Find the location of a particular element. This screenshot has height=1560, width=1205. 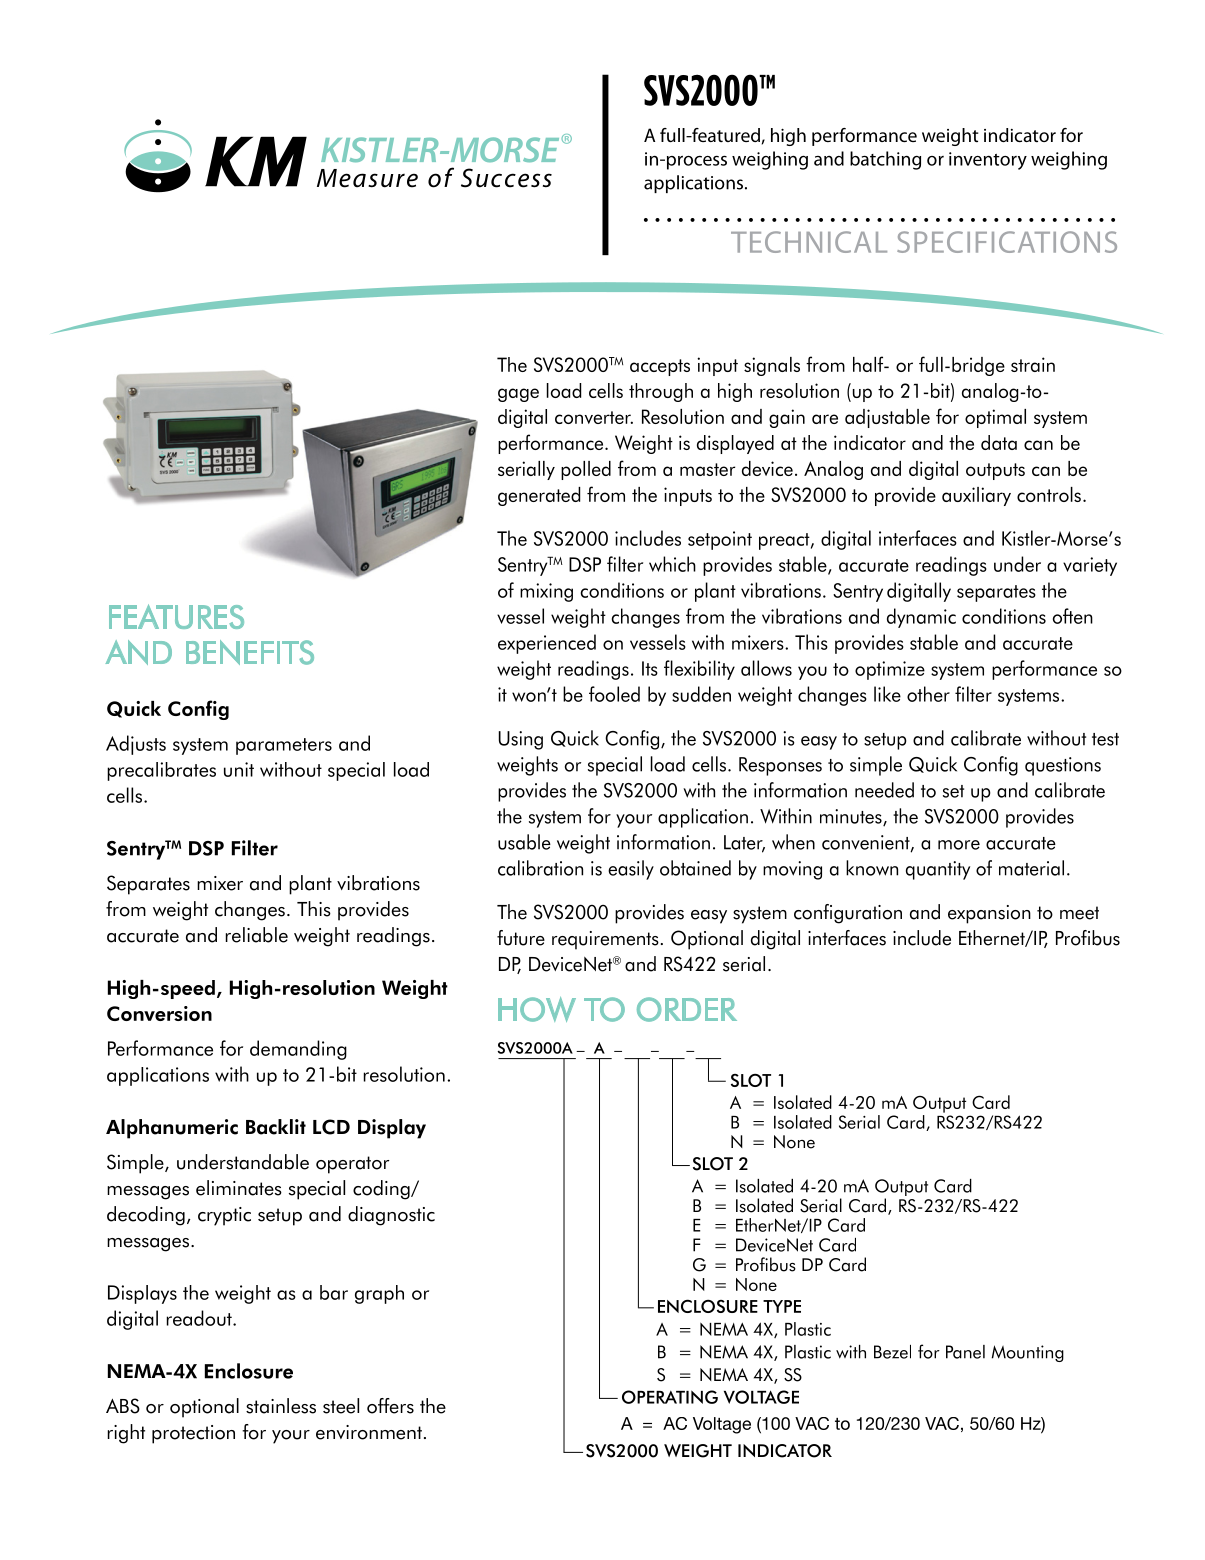

OPERATING is located at coordinates (670, 1397).
